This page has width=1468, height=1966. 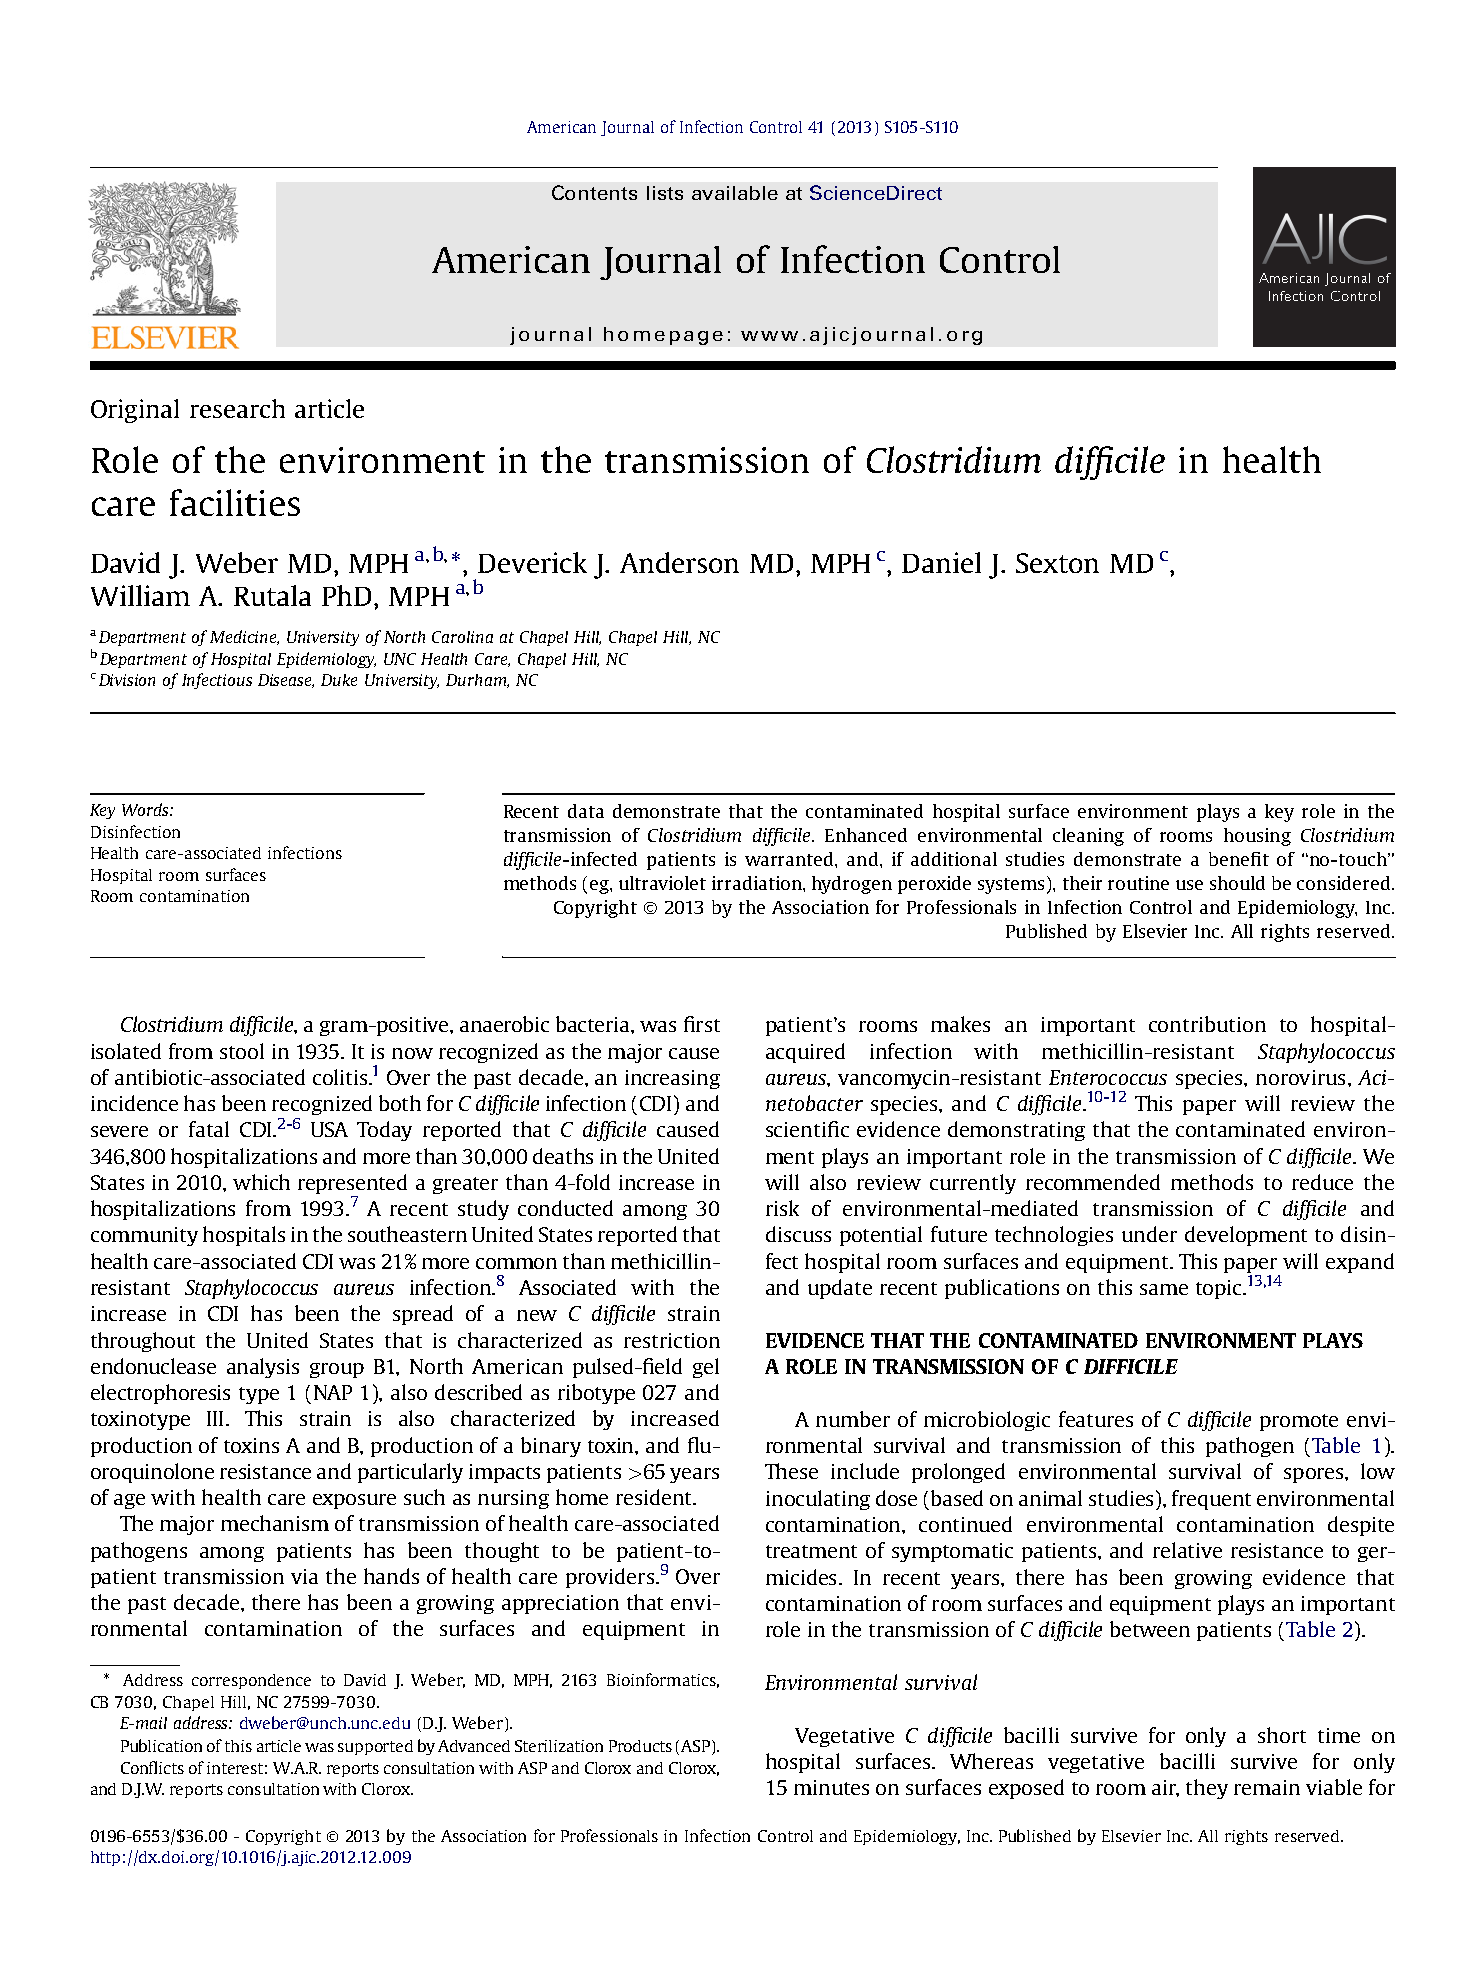 What do you see at coordinates (735, 193) in the page?
I see `available` at bounding box center [735, 193].
